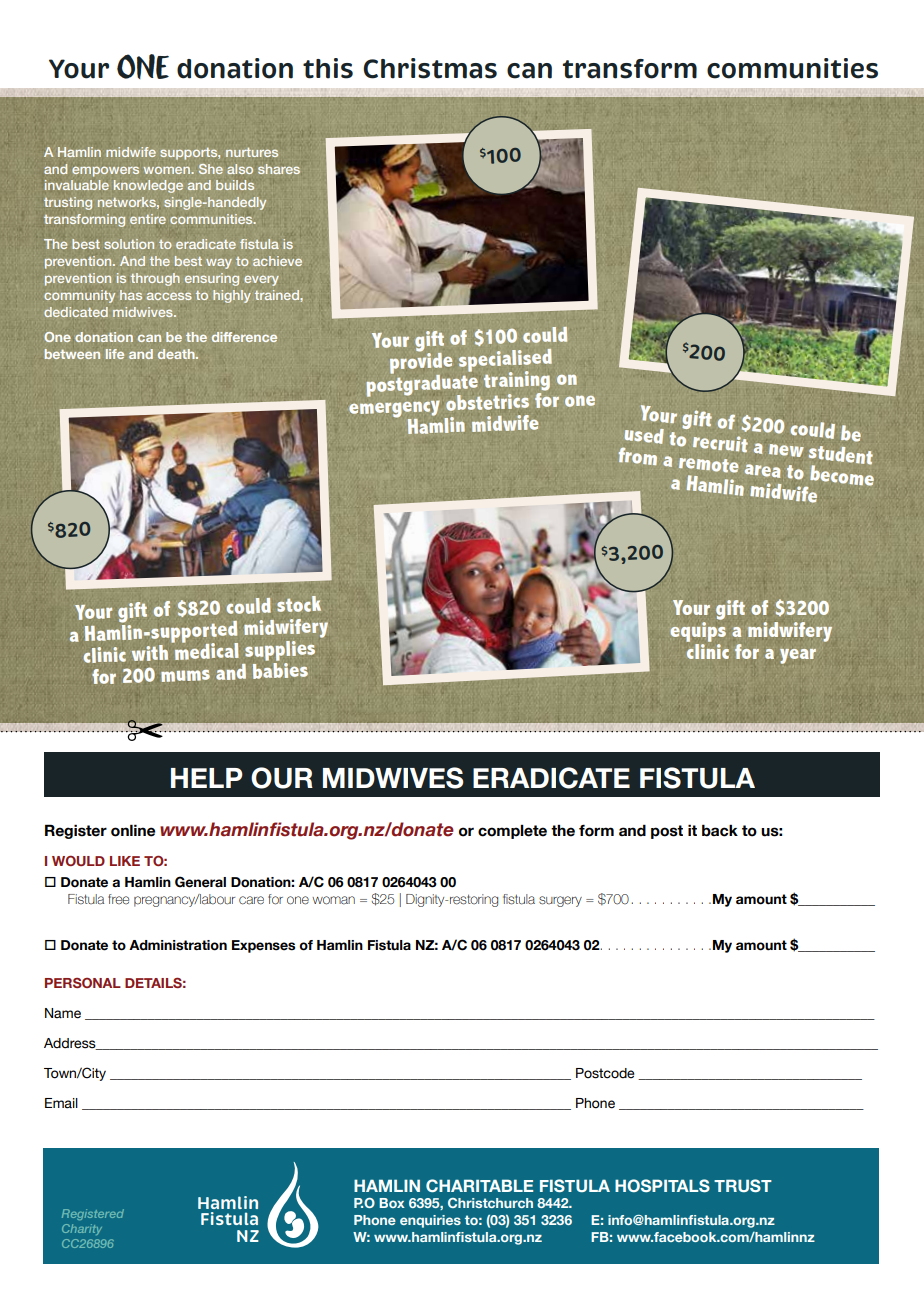 The width and height of the document is (924, 1308). I want to click on complete, so click(512, 832).
